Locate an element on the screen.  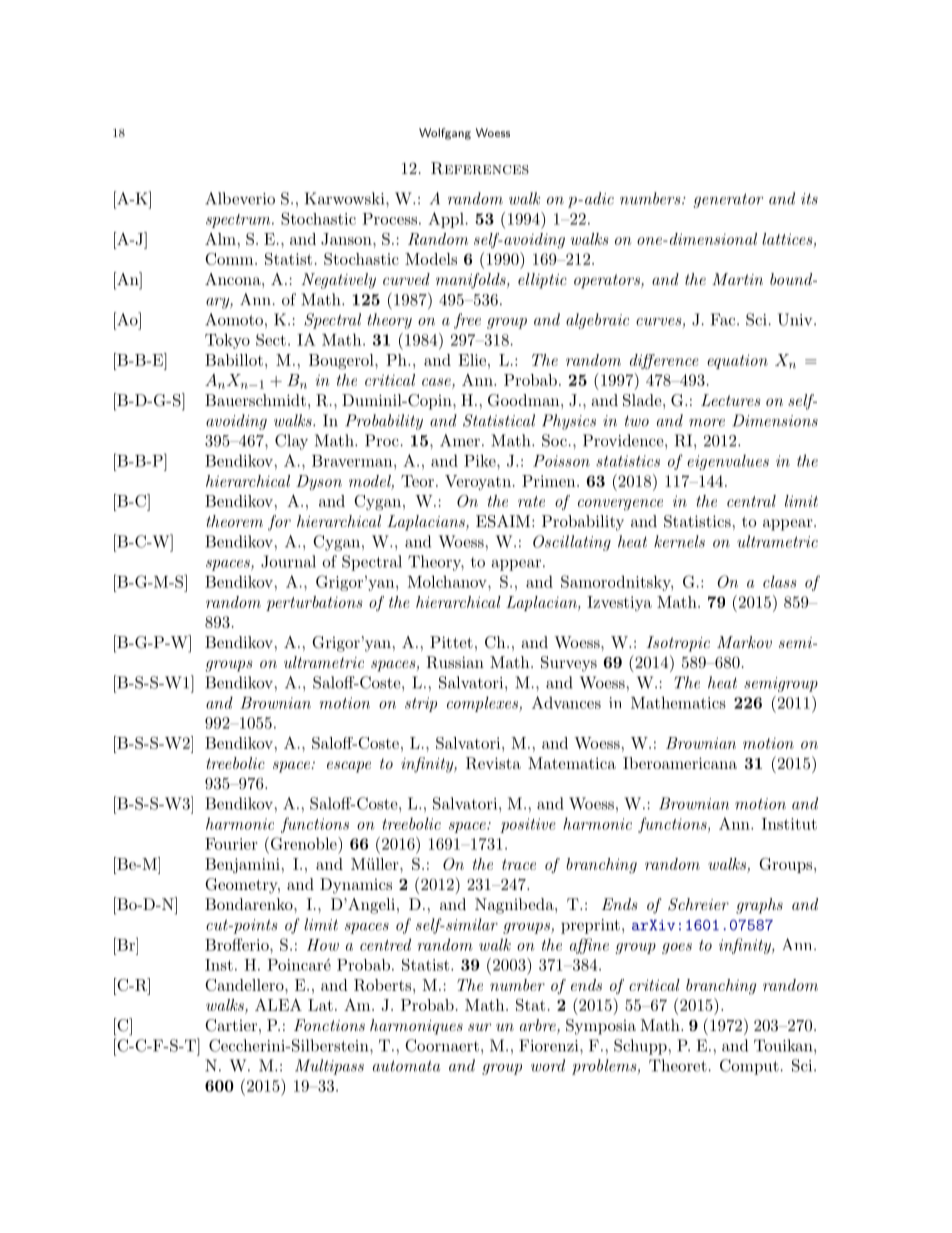
ALEA is located at coordinates (278, 1005).
